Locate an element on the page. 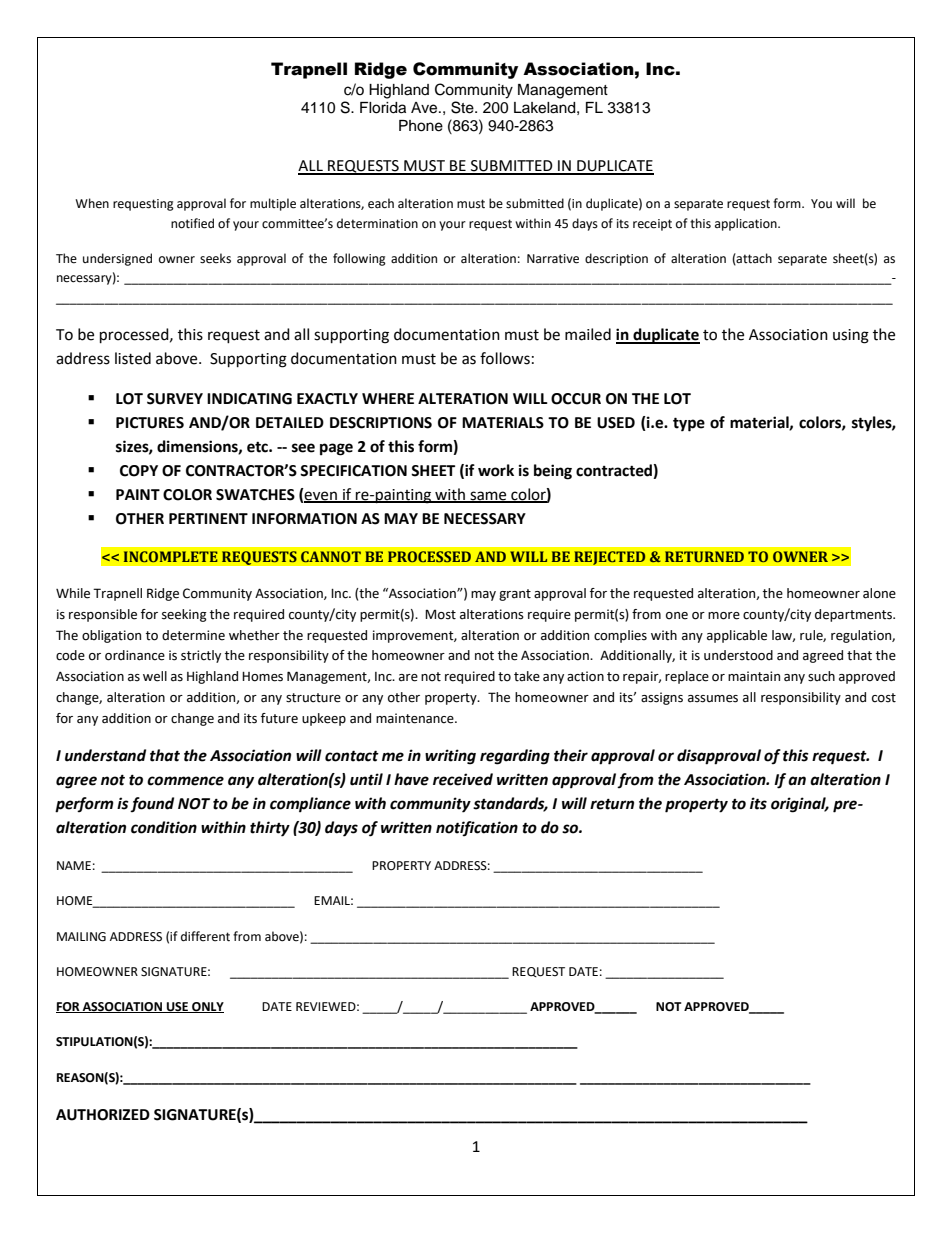 The width and height of the document is (952, 1233). ONLY is located at coordinates (207, 1007).
